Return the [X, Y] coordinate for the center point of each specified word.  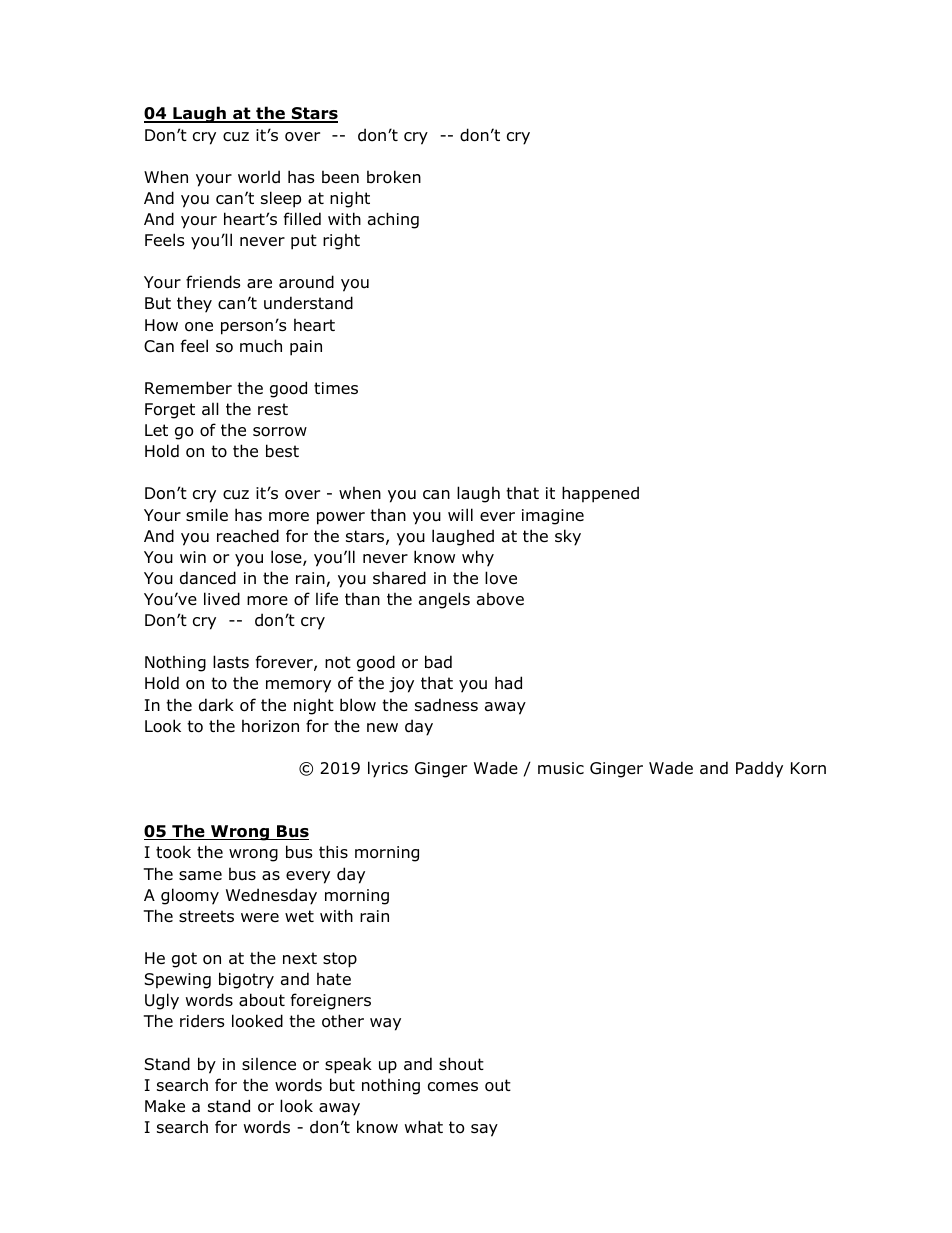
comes [453, 1087]
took [173, 852]
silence [269, 1063]
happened [600, 494]
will [460, 514]
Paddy [759, 769]
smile [207, 514]
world [259, 177]
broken [394, 177]
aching [393, 220]
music [561, 768]
